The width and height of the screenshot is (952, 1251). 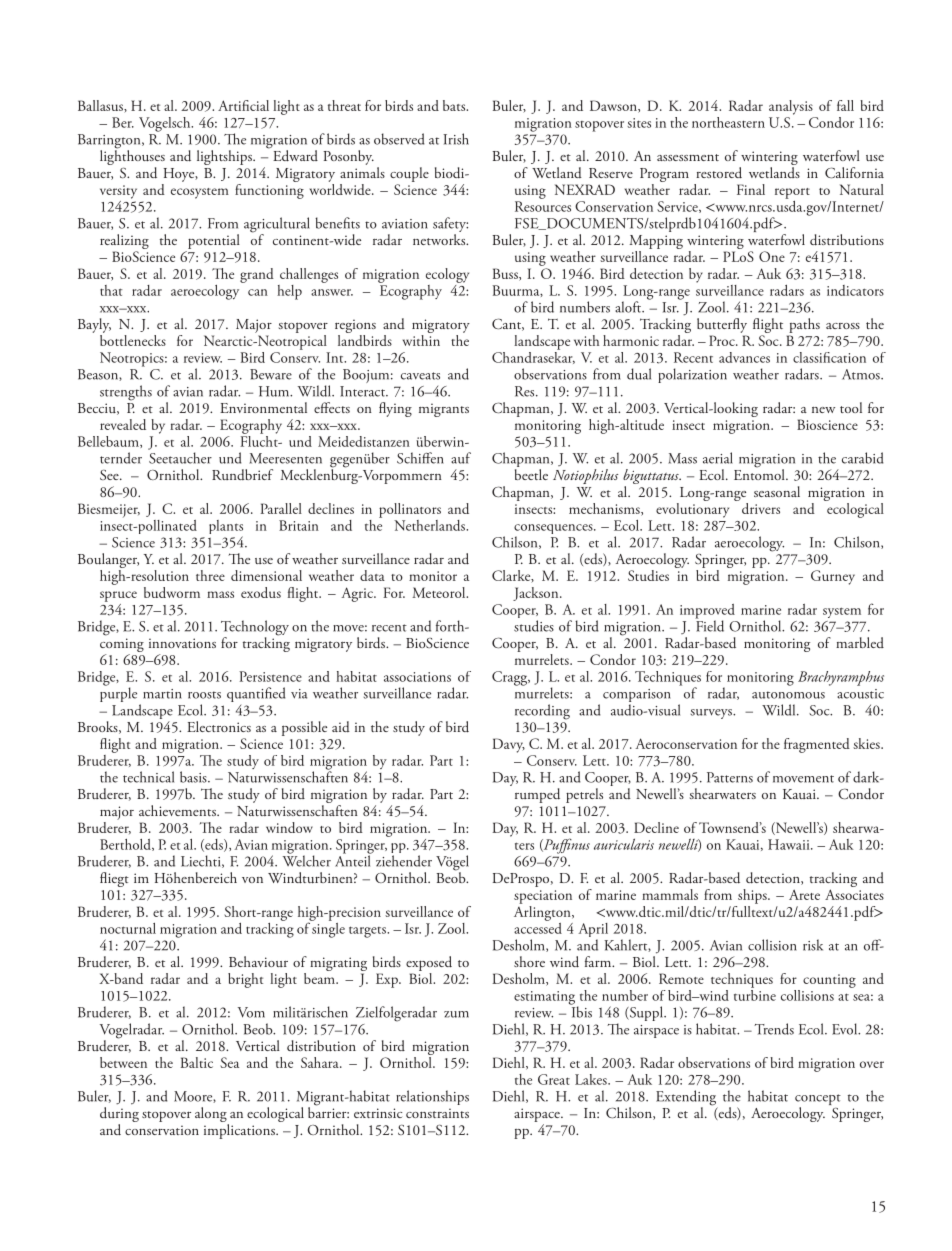 I want to click on constraints, so click(x=437, y=1113).
